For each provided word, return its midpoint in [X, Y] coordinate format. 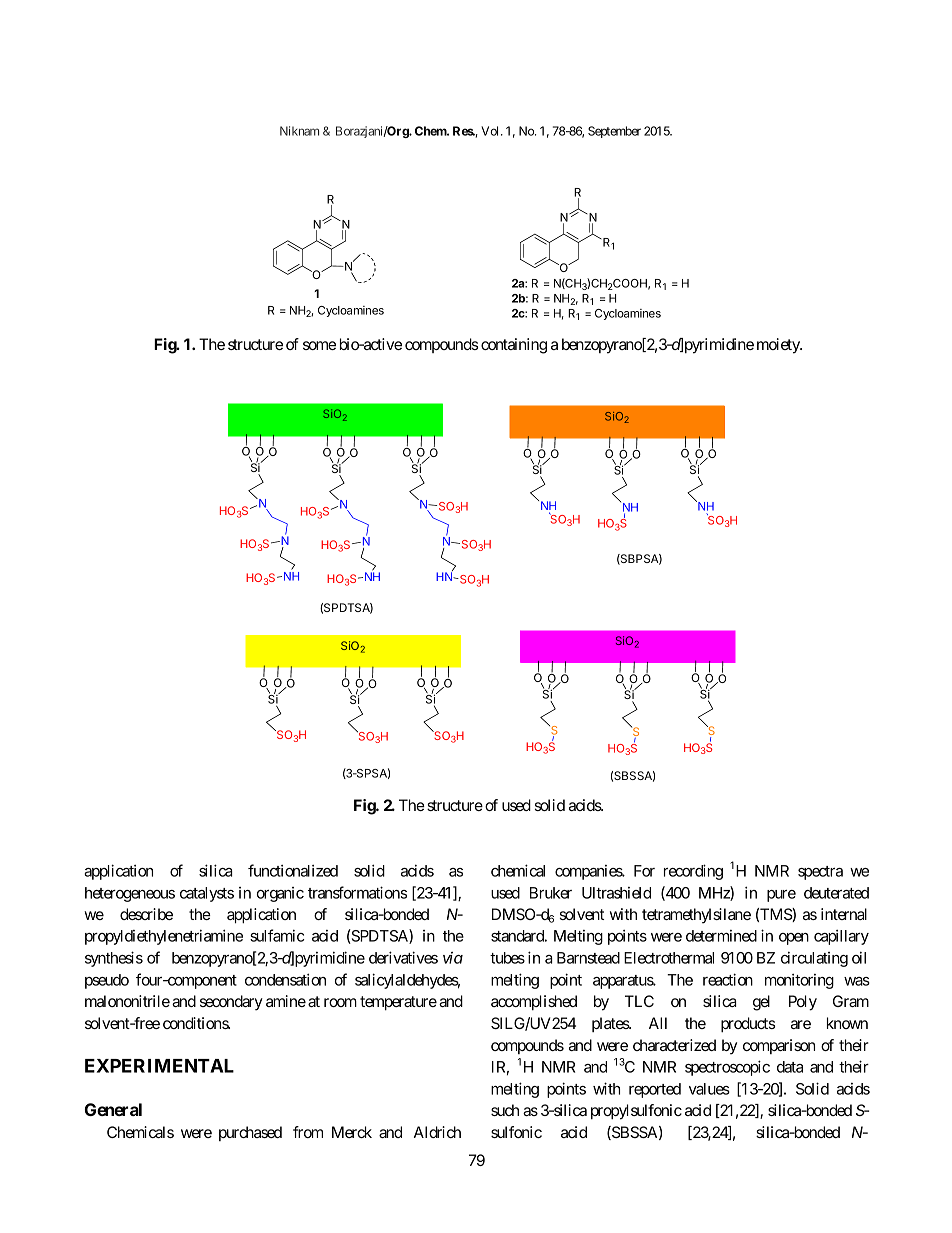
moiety [779, 346]
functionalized [293, 870]
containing [514, 346]
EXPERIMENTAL [159, 1066]
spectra [820, 873]
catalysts [207, 894]
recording [693, 872]
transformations [357, 892]
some [319, 345]
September [614, 132]
